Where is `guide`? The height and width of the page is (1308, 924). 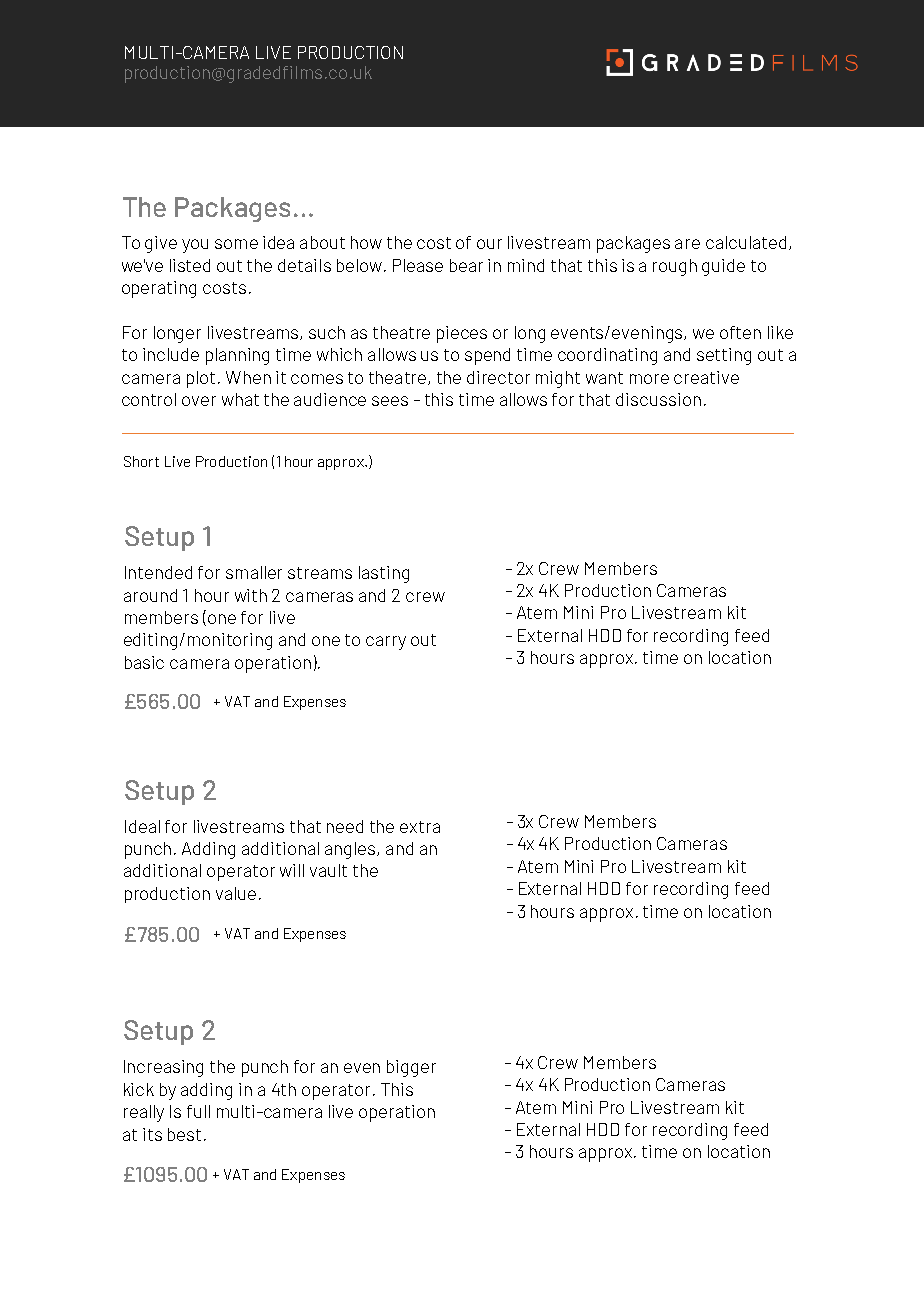 guide is located at coordinates (723, 267).
